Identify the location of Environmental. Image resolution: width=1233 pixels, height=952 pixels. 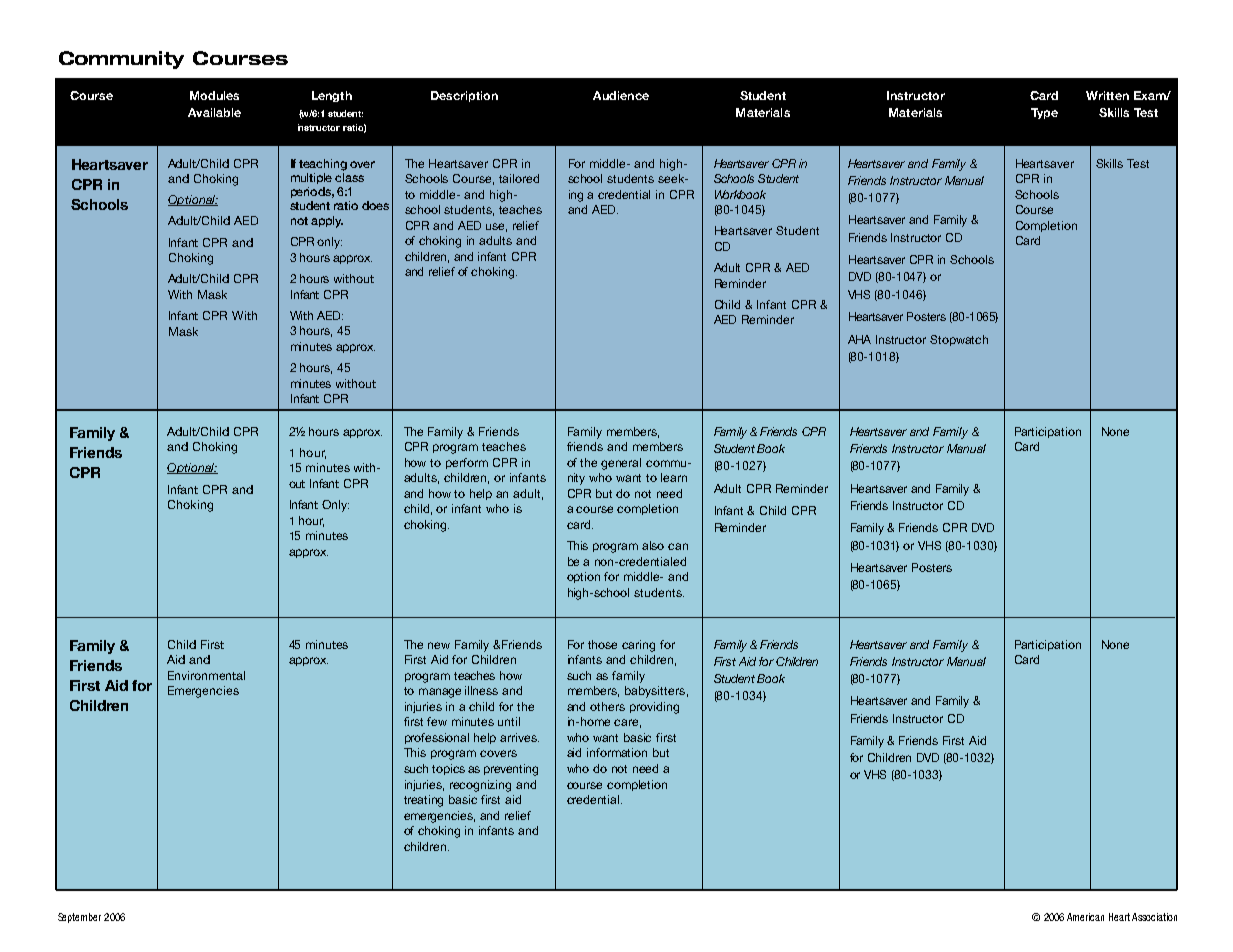
(206, 675).
